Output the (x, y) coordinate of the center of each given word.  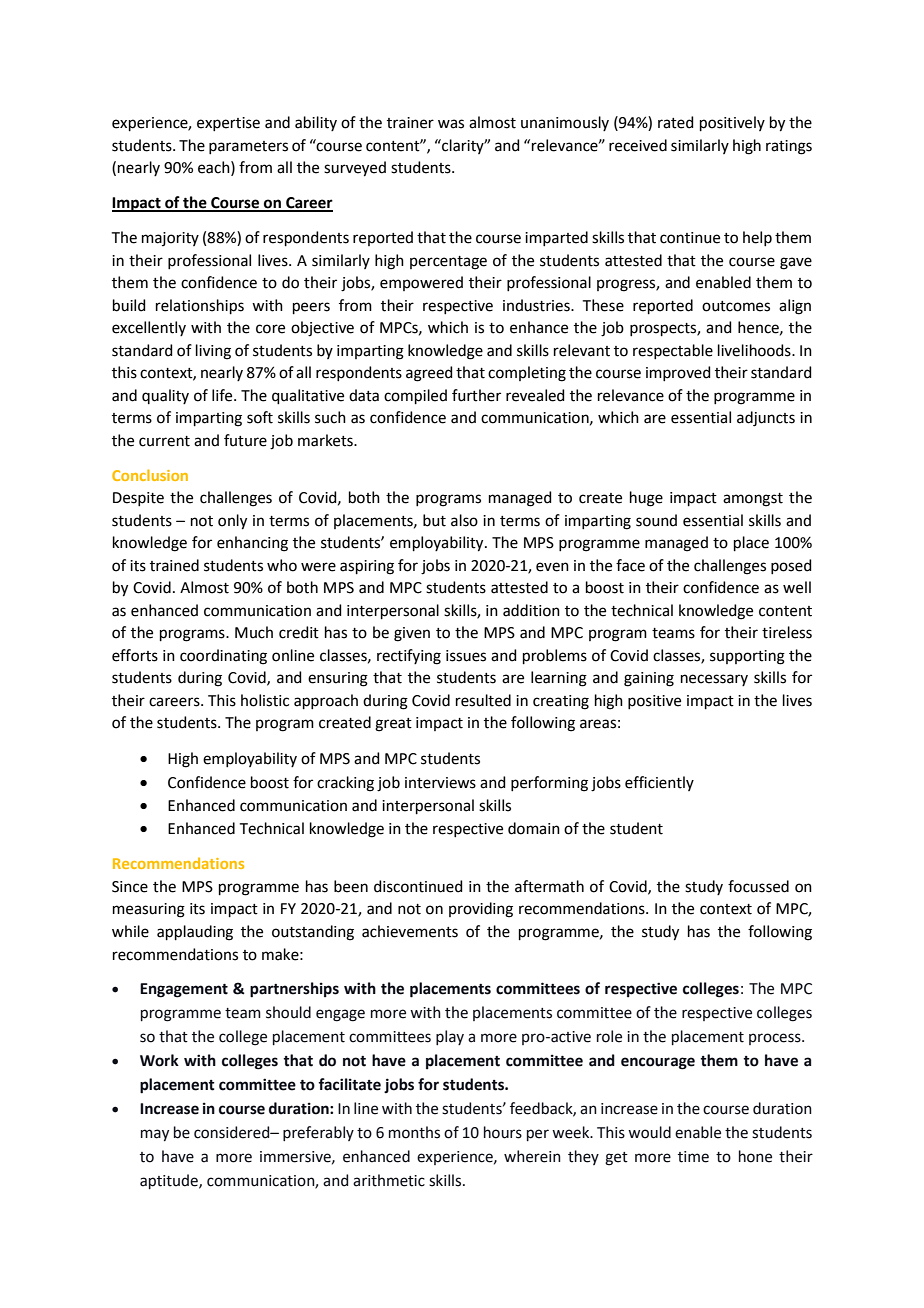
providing (481, 910)
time (693, 1157)
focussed (758, 886)
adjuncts (766, 419)
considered (233, 1132)
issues (466, 656)
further (476, 395)
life (223, 395)
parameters (248, 147)
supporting (747, 657)
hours (503, 1132)
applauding (195, 933)
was (451, 124)
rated (676, 122)
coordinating (223, 657)
